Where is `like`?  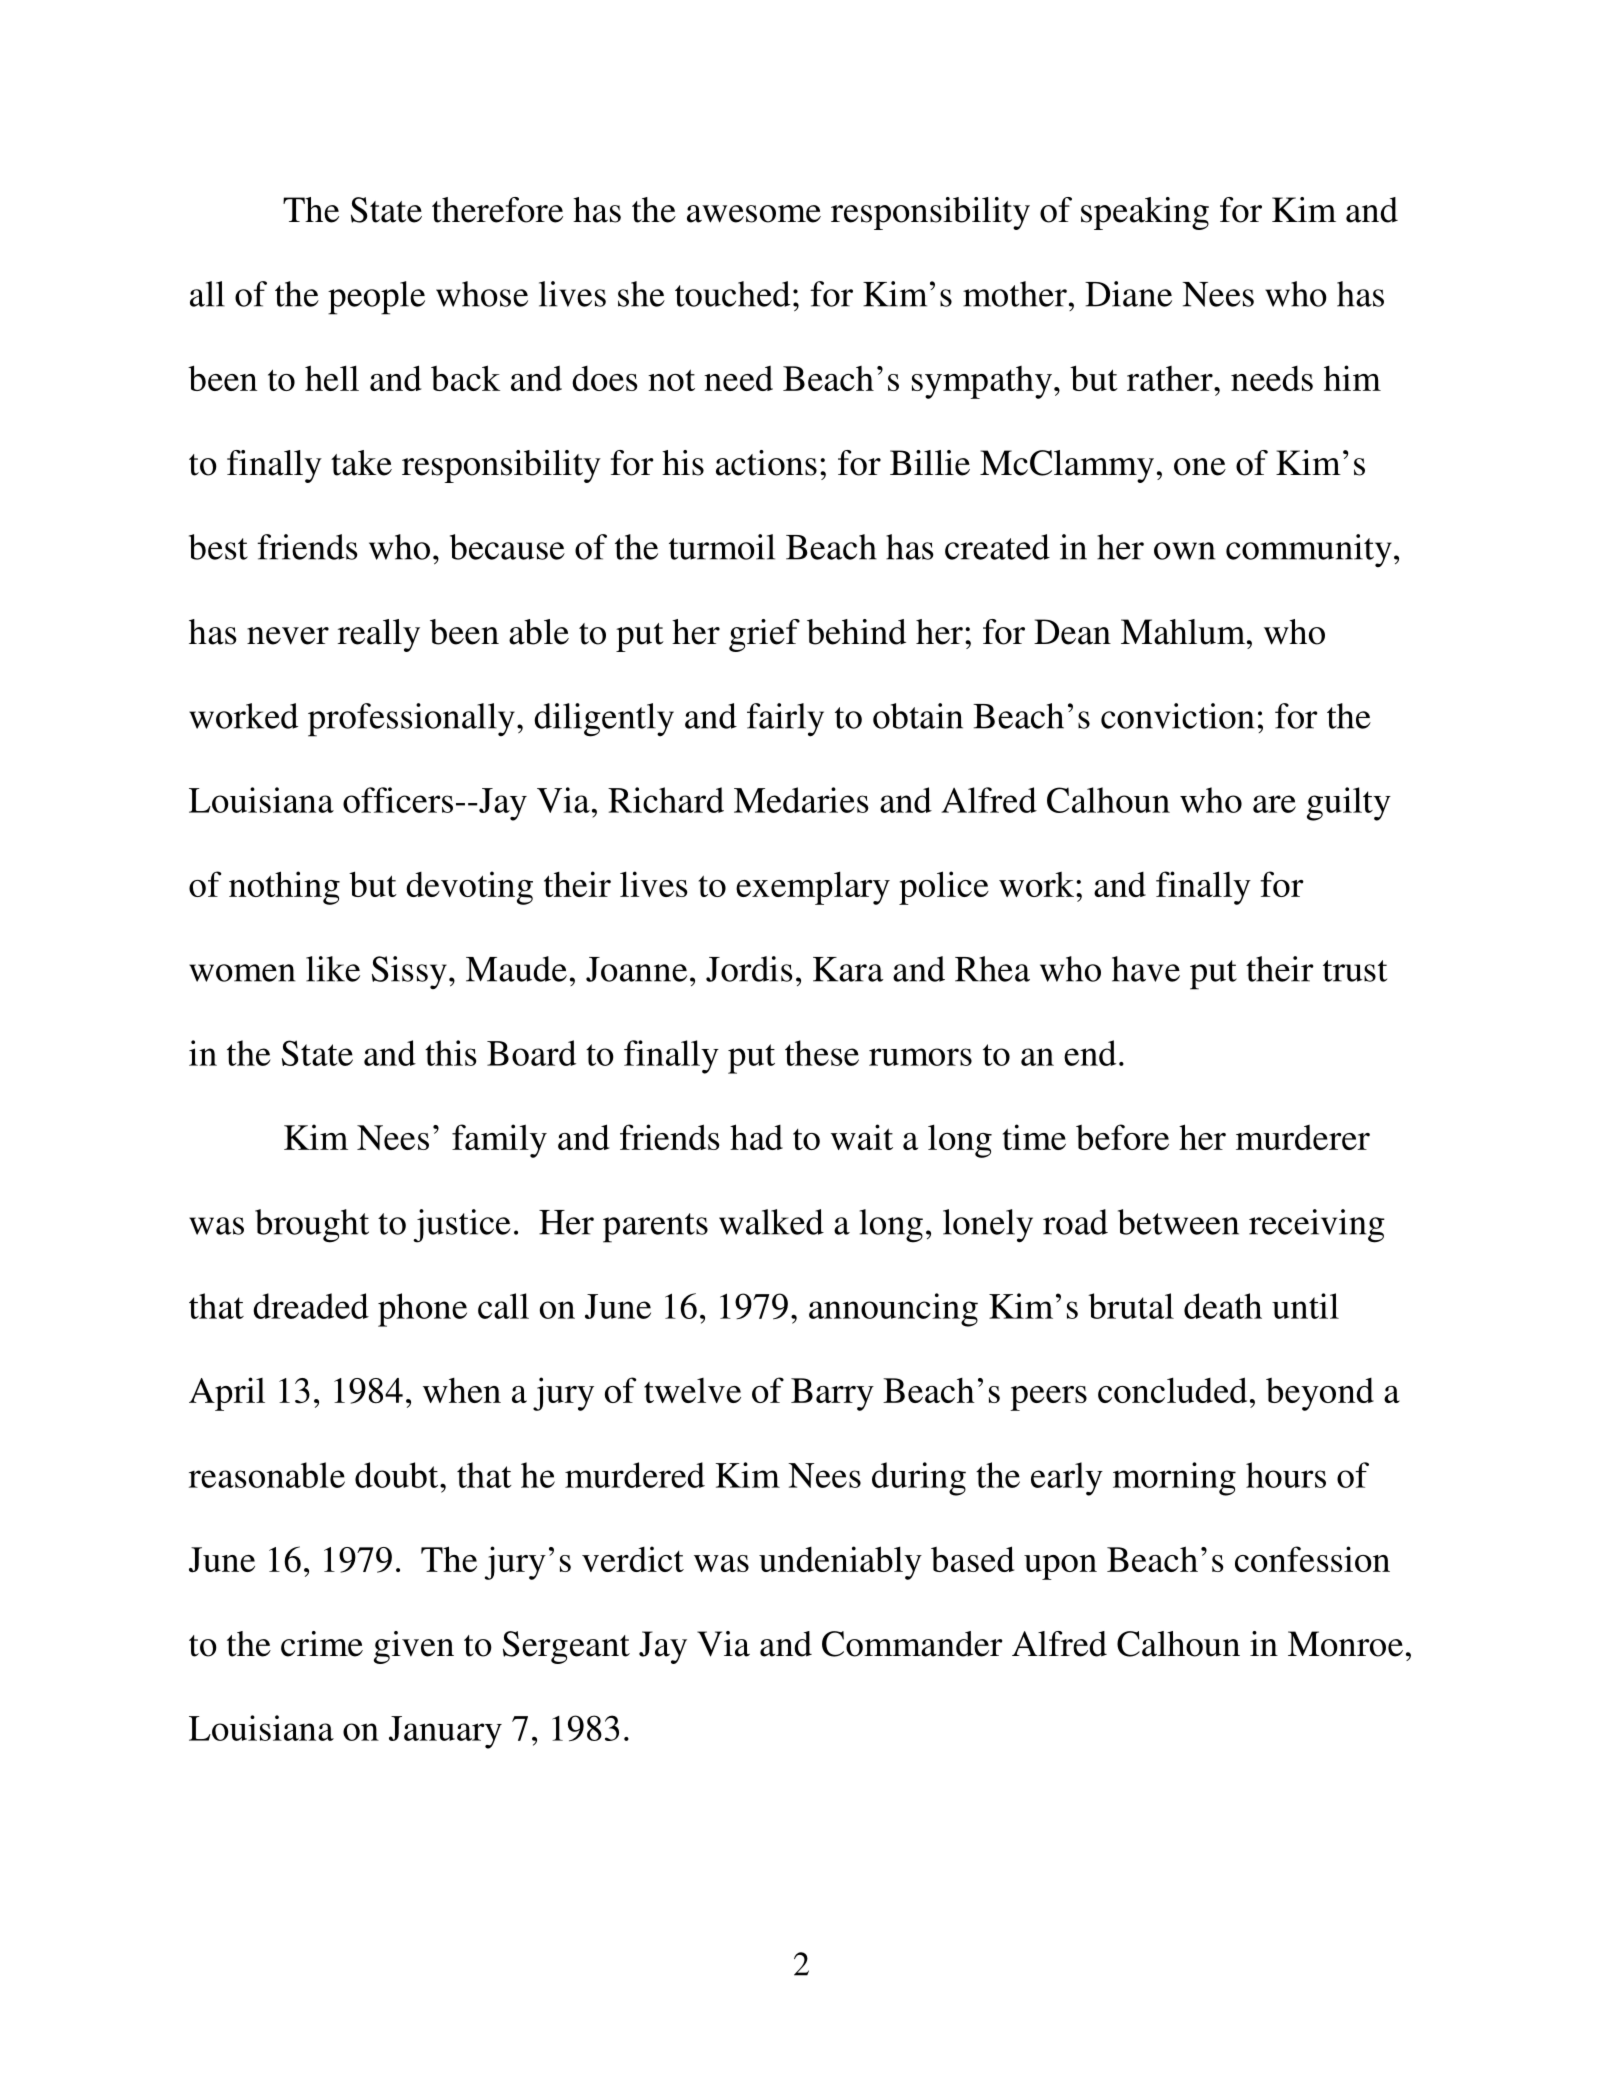
like is located at coordinates (333, 969).
